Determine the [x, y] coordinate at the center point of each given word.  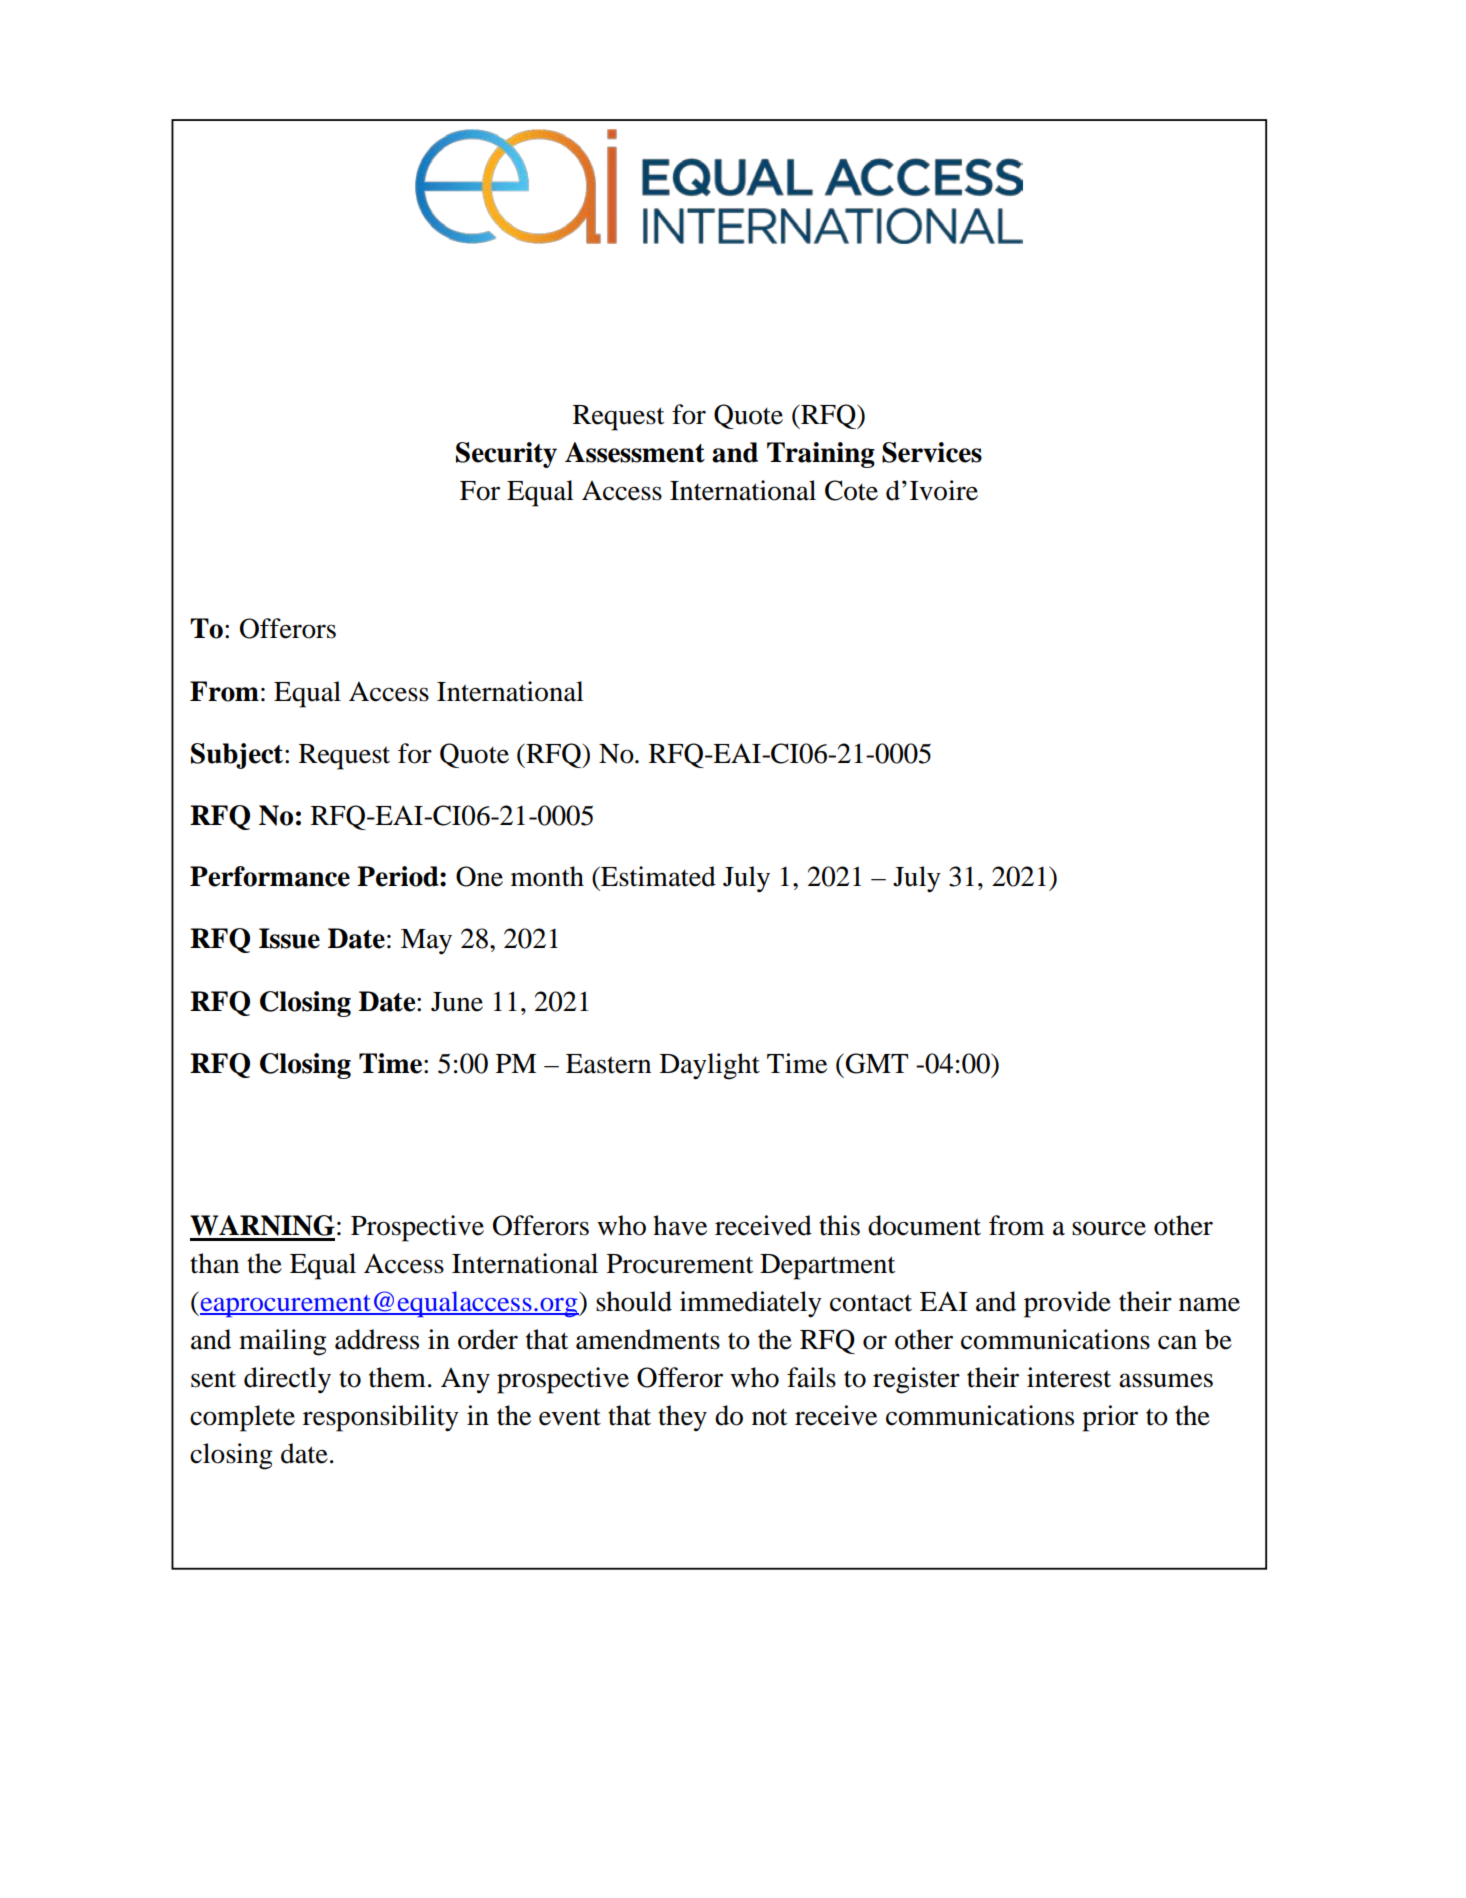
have [680, 1225]
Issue [289, 938]
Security [506, 455]
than [214, 1263]
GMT [877, 1063]
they [682, 1418]
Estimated [657, 876]
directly [287, 1380]
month [547, 876]
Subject [238, 756]
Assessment [635, 452]
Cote [851, 490]
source [1109, 1228]
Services [932, 452]
